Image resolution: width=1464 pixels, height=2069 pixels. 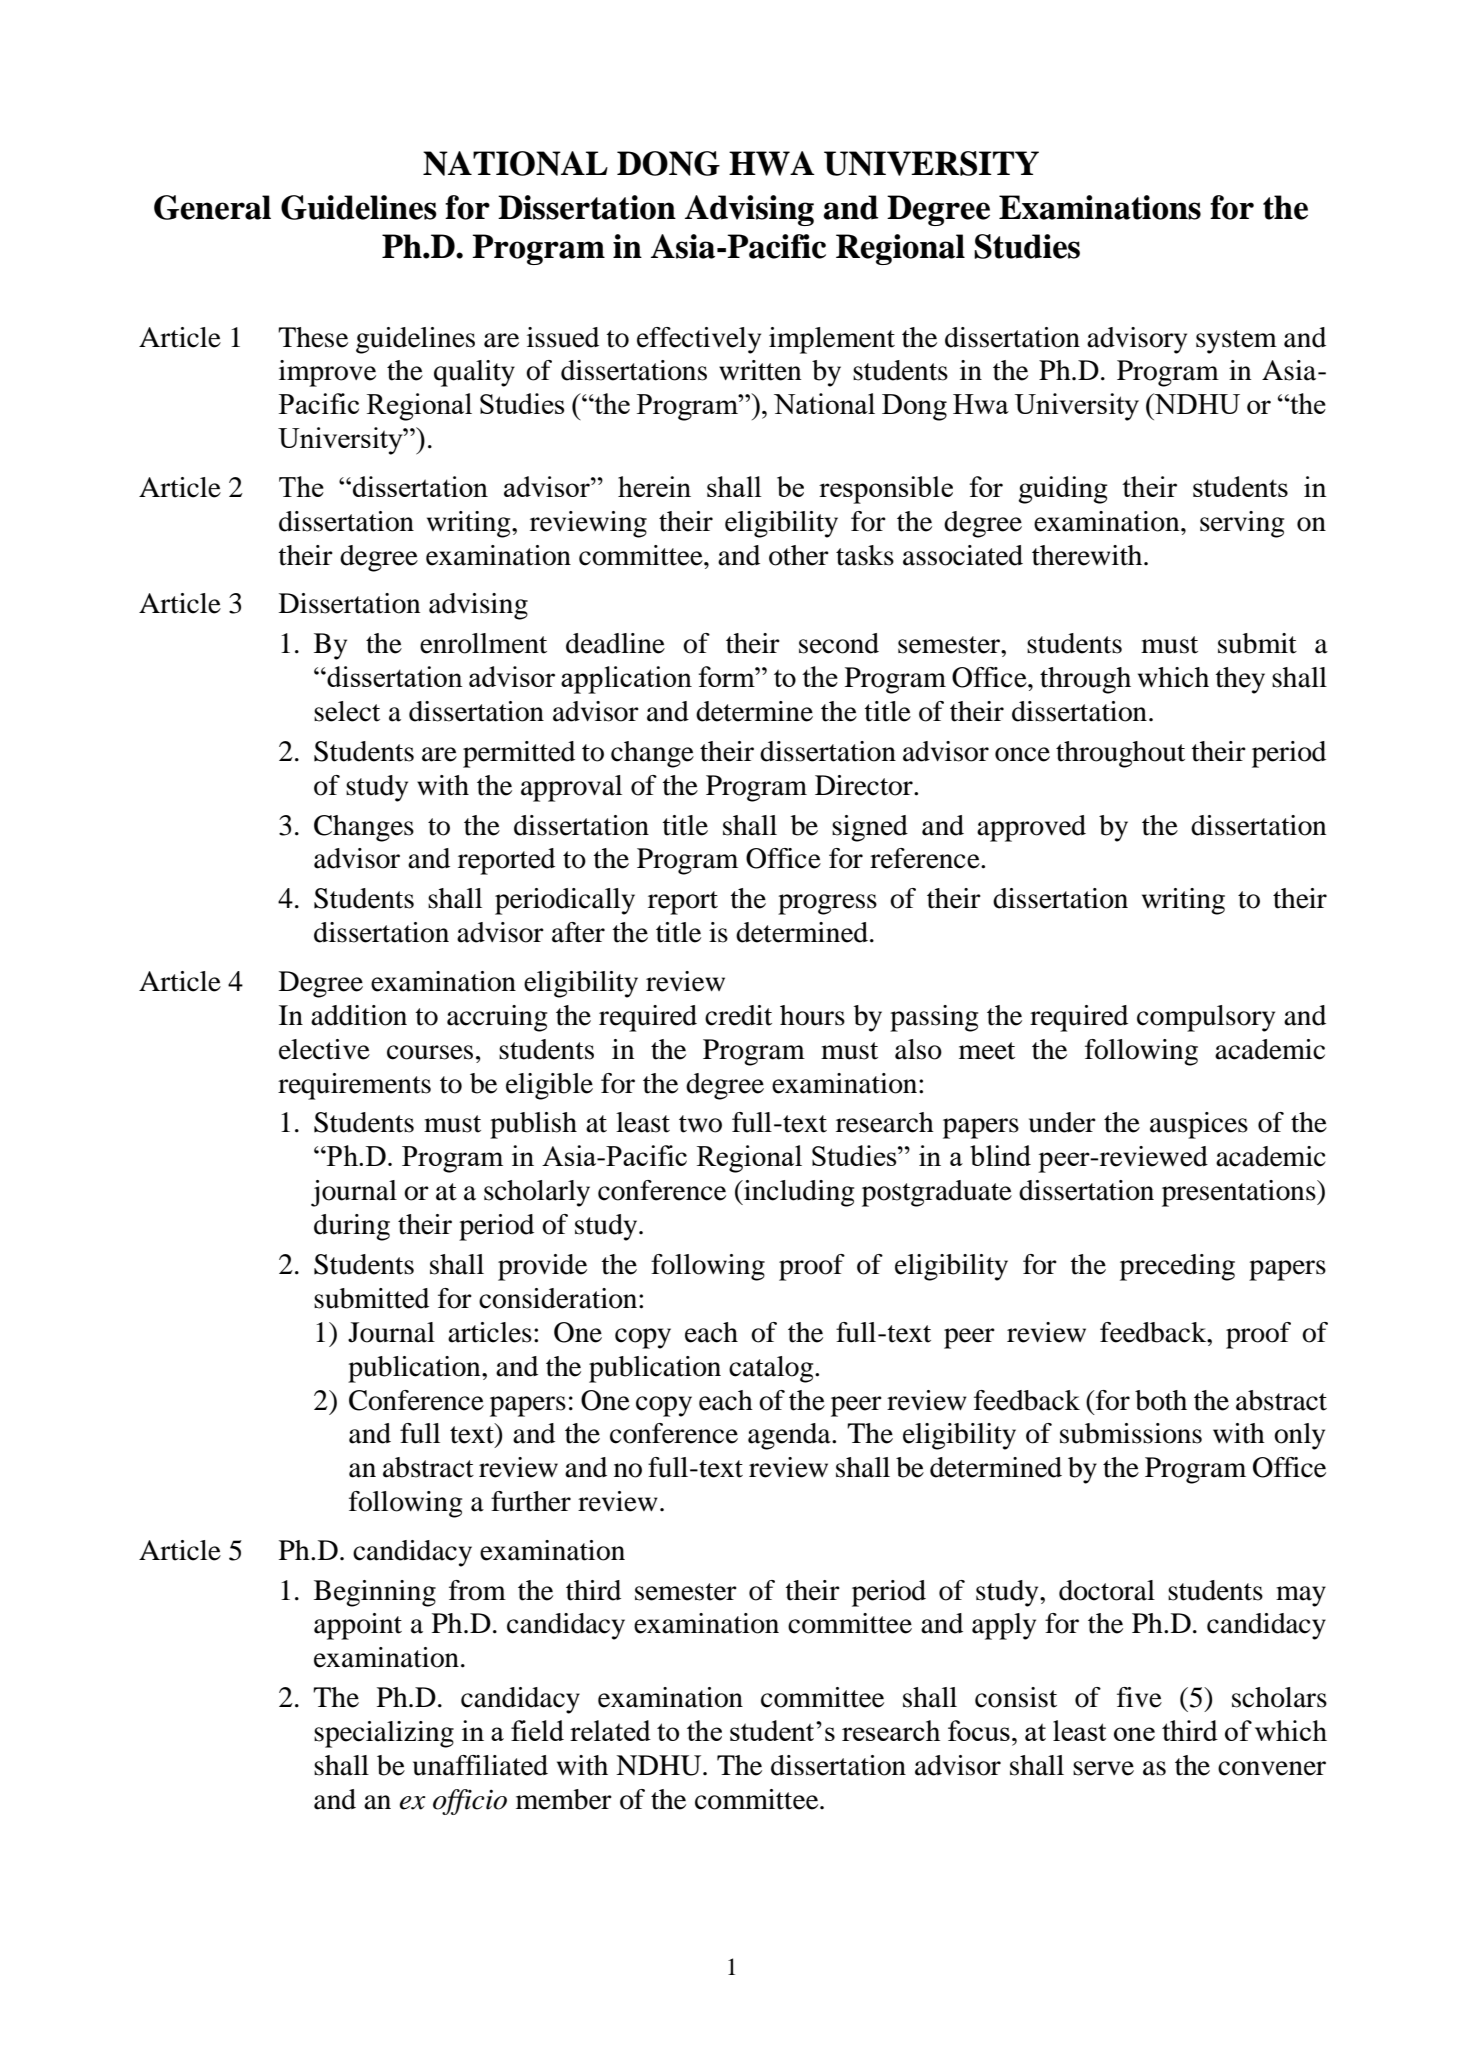 I want to click on serve, so click(x=1103, y=1768).
